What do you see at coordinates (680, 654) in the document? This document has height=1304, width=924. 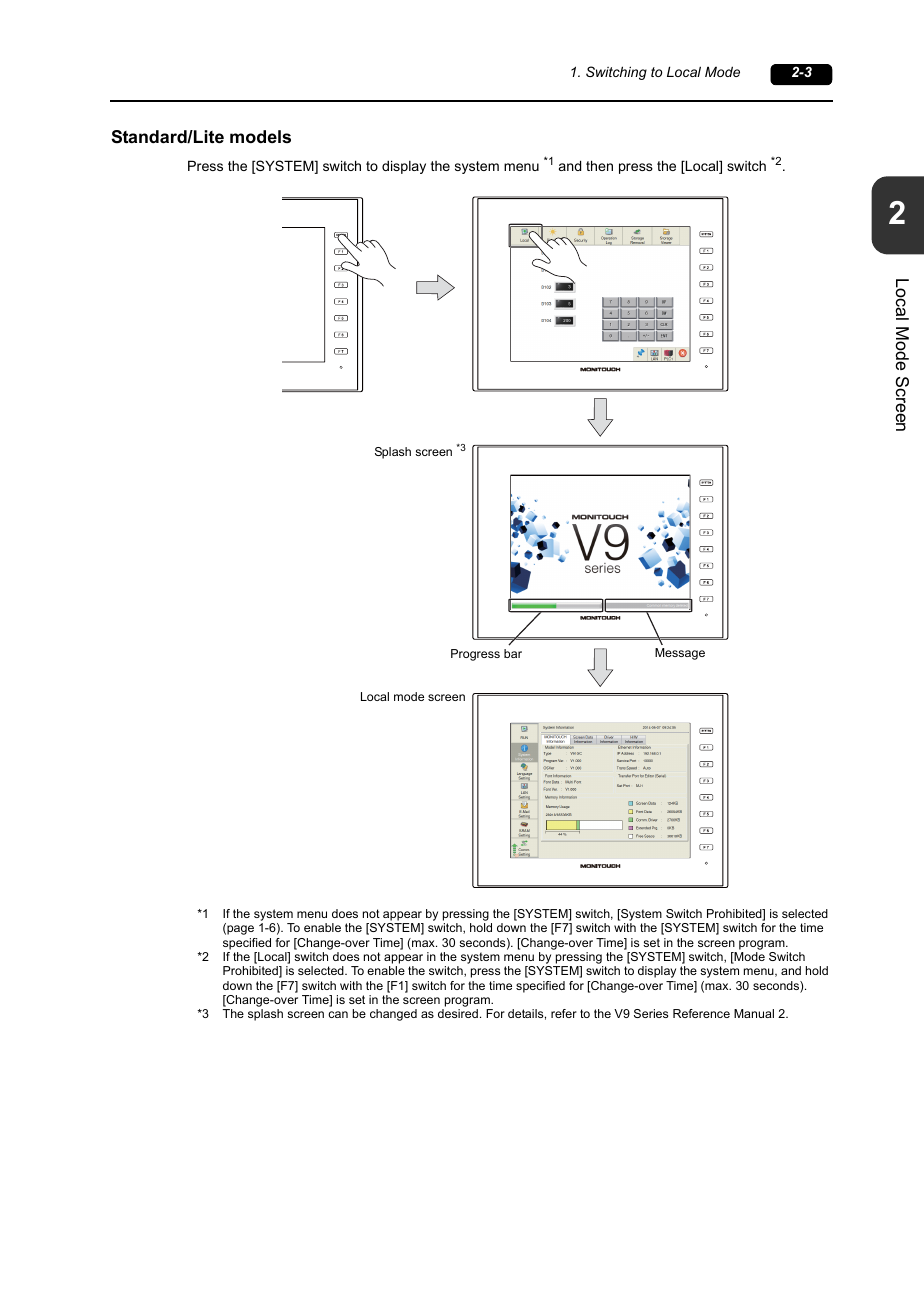 I see `Message` at bounding box center [680, 654].
